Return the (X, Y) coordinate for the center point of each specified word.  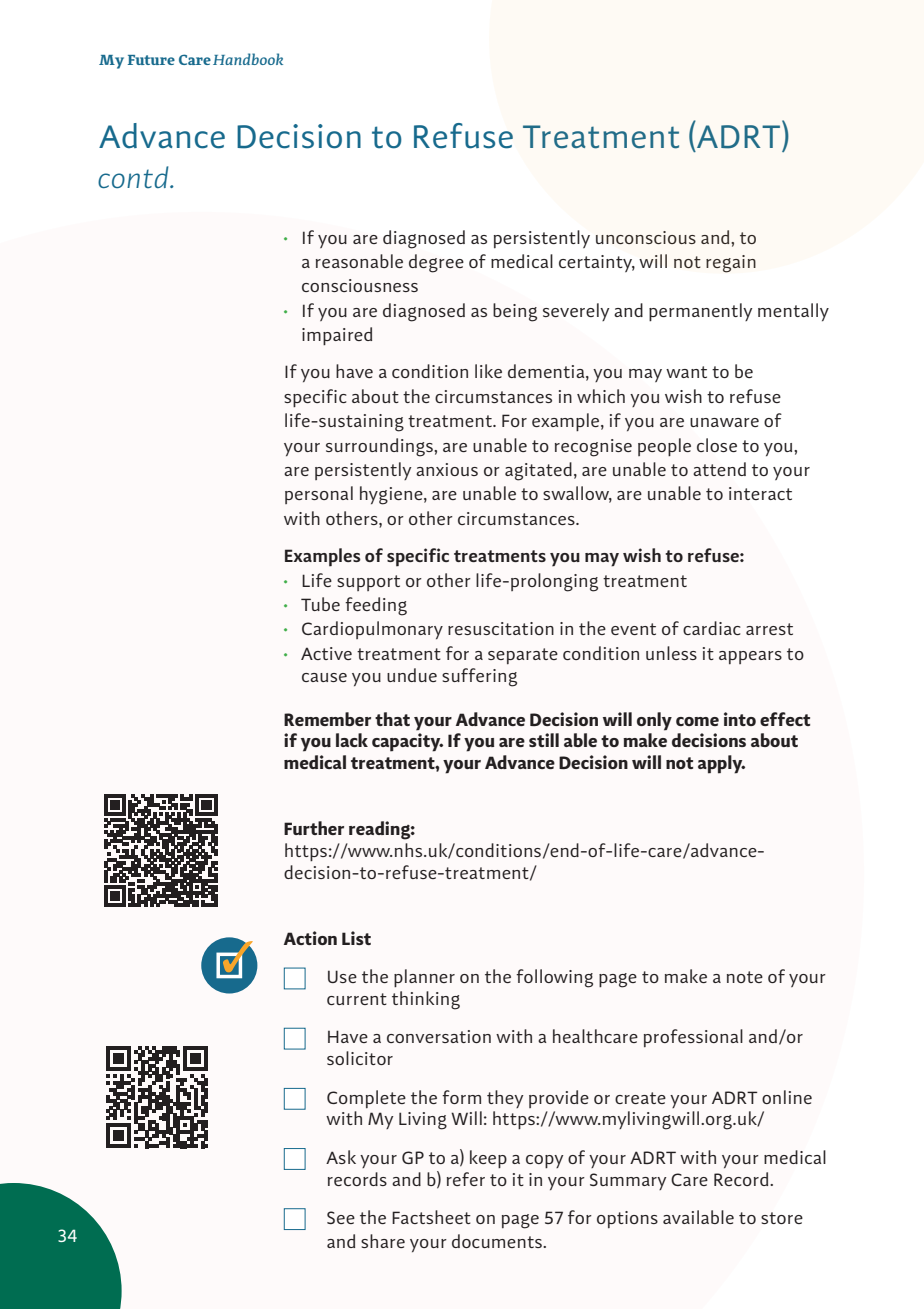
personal (319, 495)
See (341, 1217)
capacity (407, 742)
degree (436, 263)
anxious (447, 469)
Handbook (248, 59)
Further (314, 828)
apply (721, 764)
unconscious (646, 237)
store (782, 1218)
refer (466, 1179)
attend (719, 469)
